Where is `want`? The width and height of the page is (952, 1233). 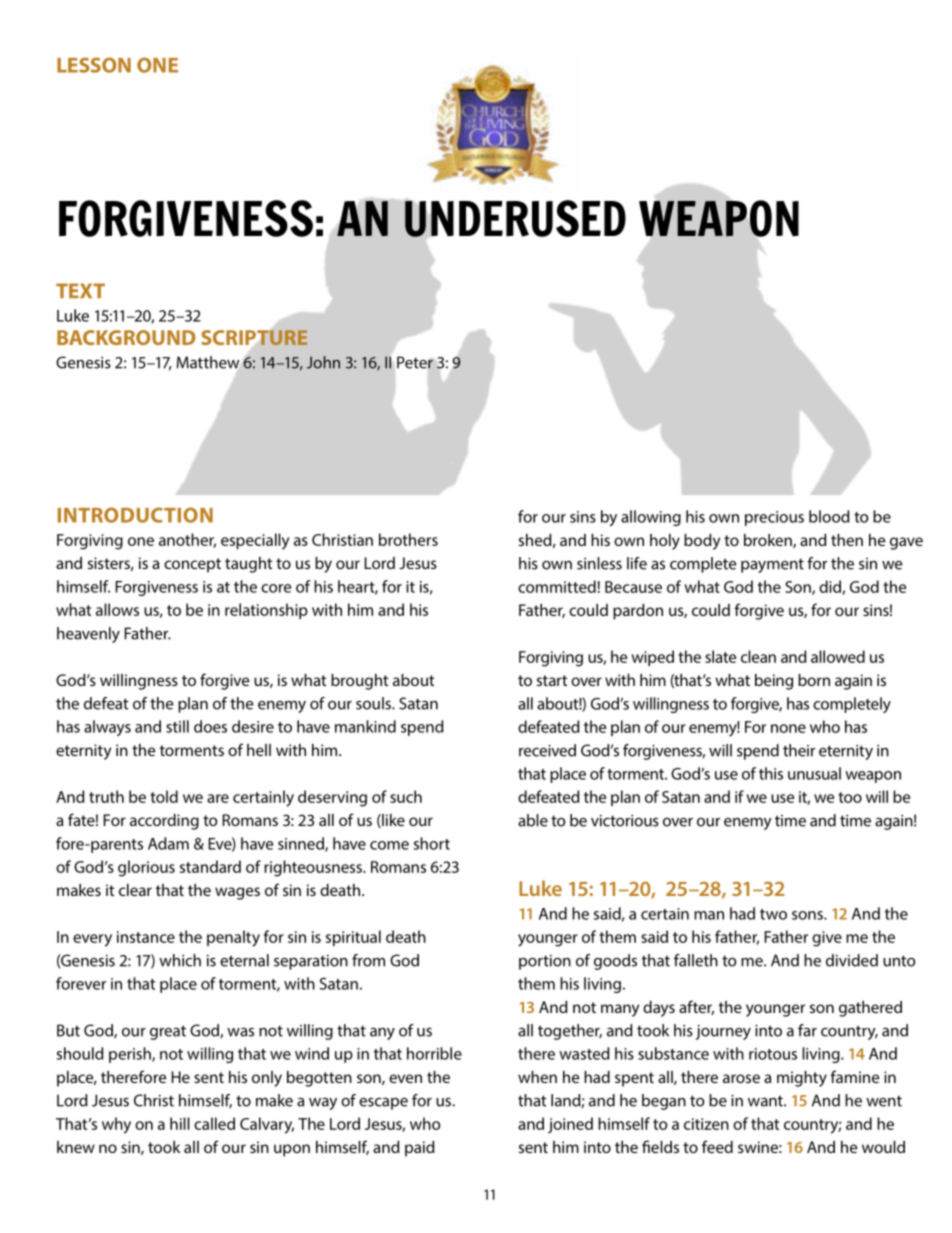
want is located at coordinates (766, 1101).
